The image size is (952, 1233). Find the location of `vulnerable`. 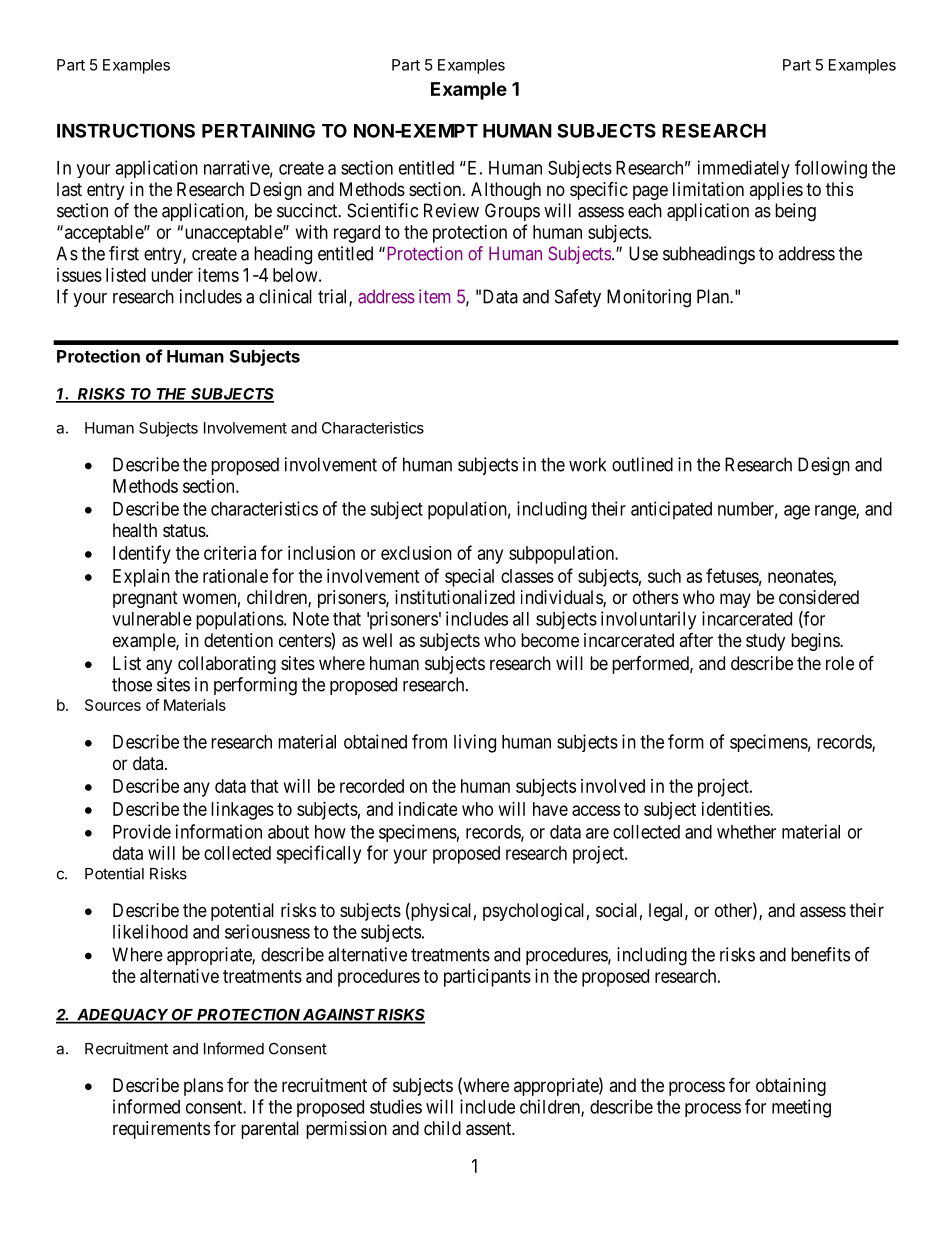

vulnerable is located at coordinates (152, 619).
